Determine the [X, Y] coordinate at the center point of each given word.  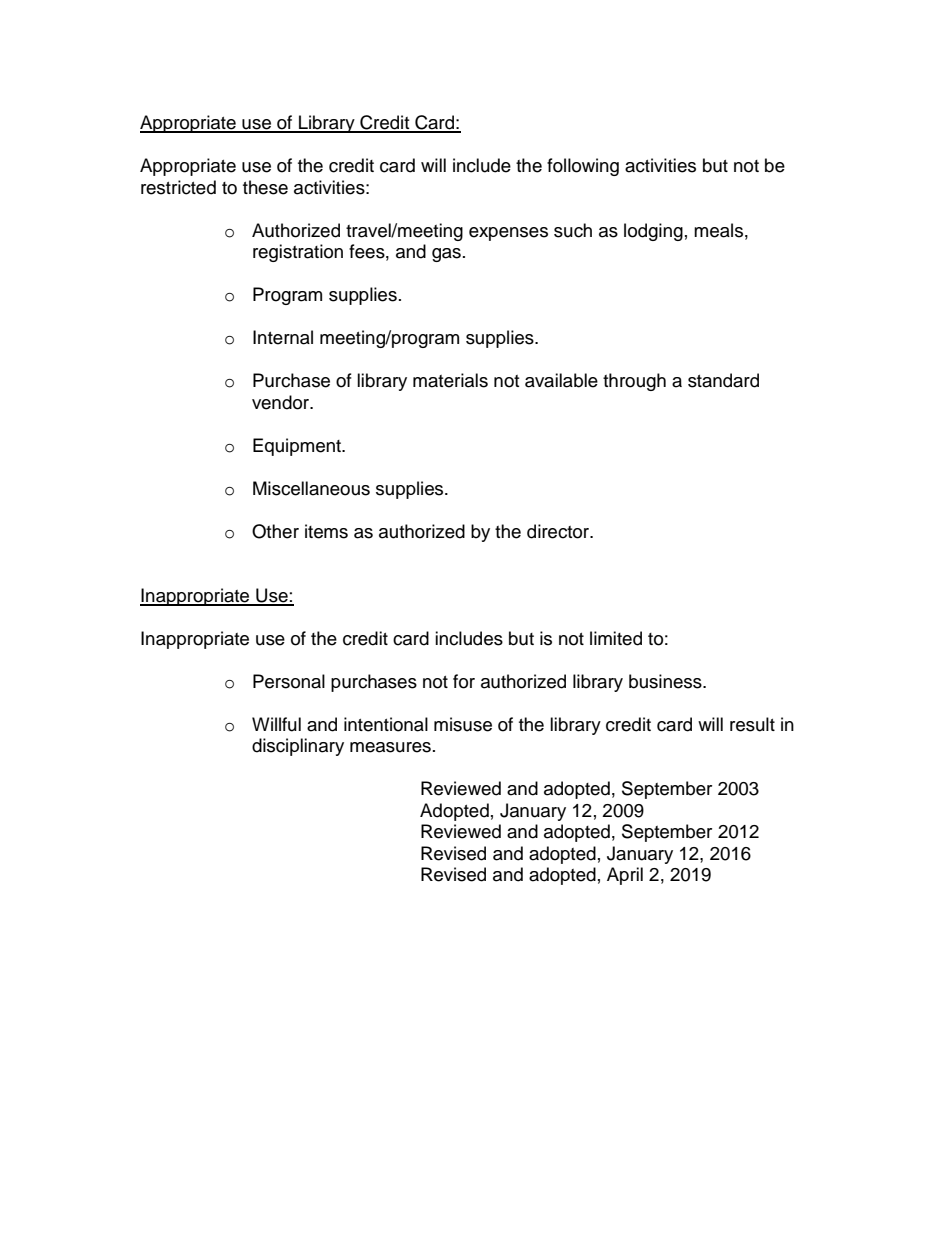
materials [450, 380]
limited [616, 638]
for [464, 681]
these [265, 187]
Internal [283, 337]
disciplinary [298, 747]
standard [723, 380]
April [625, 876]
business [666, 681]
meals [718, 230]
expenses [508, 234]
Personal [289, 681]
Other [275, 531]
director [559, 531]
